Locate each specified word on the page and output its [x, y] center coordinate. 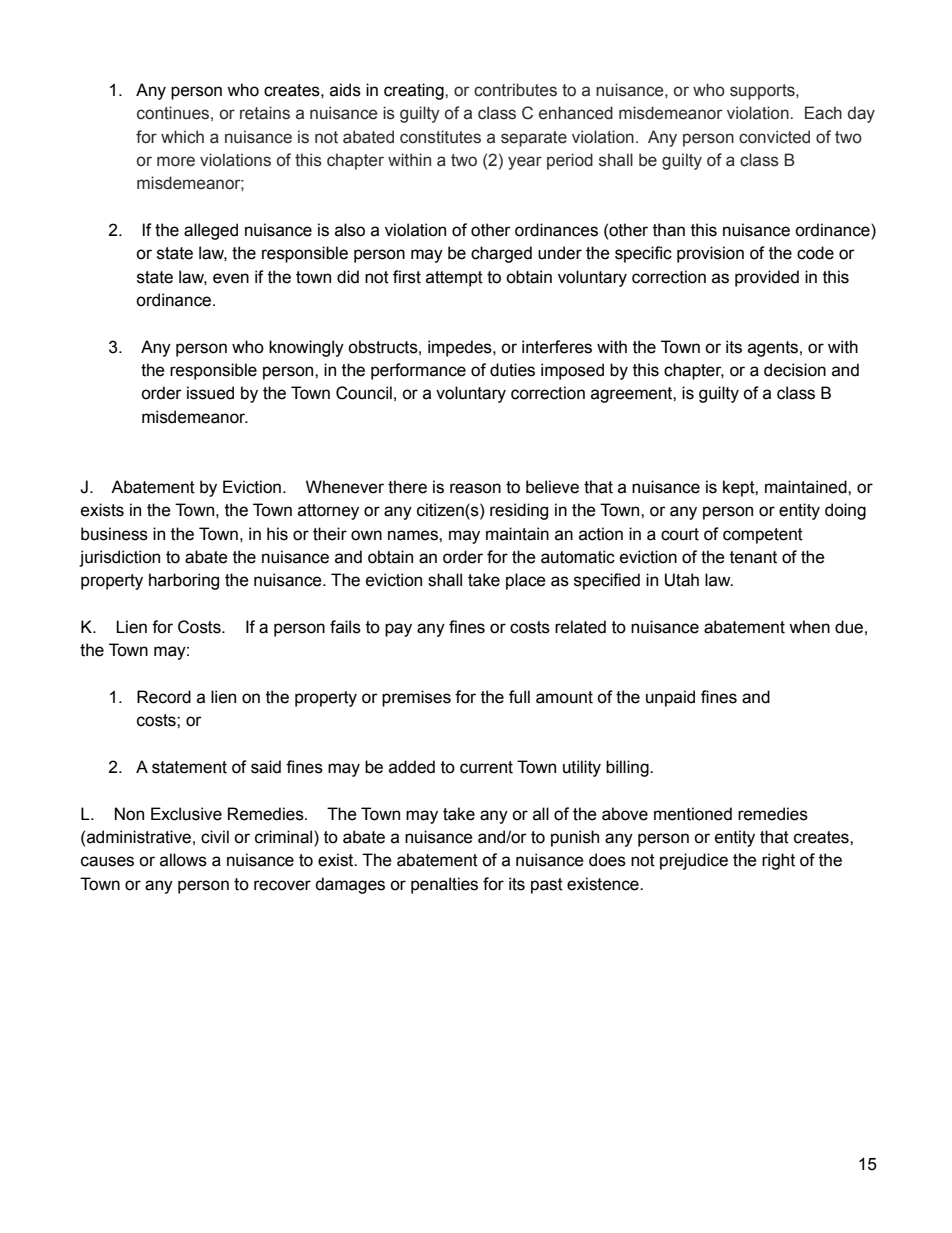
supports [763, 92]
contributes [515, 90]
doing [845, 511]
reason [475, 488]
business [114, 534]
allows [183, 860]
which [182, 137]
